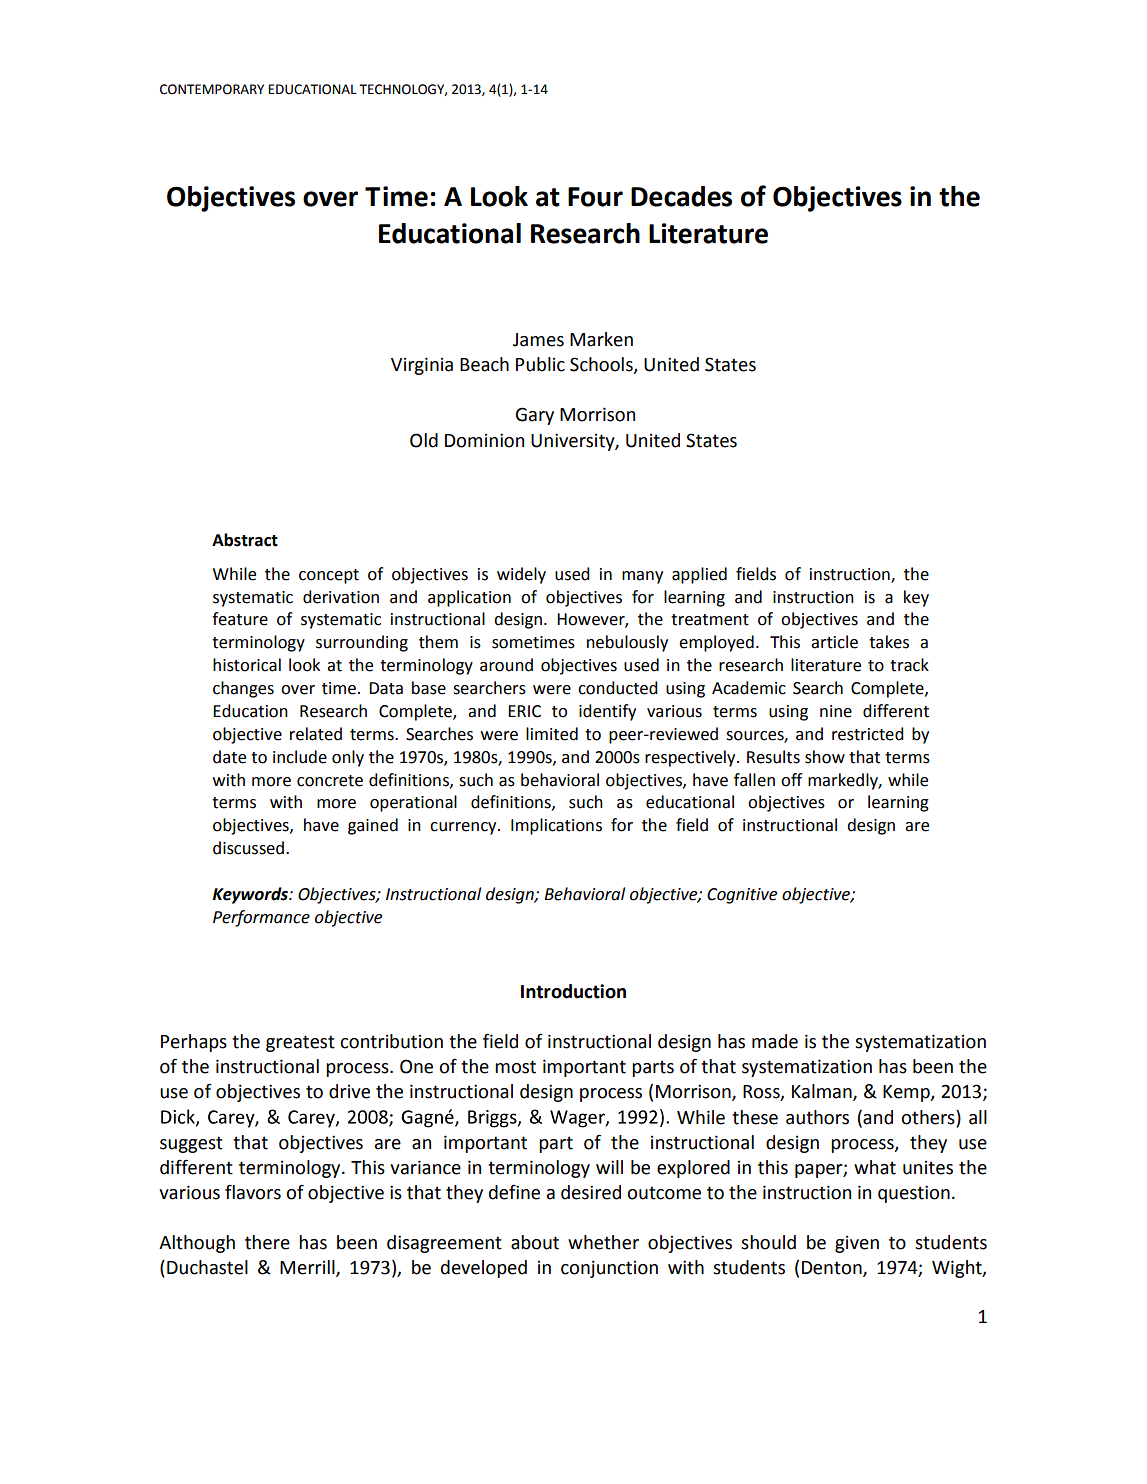 The height and width of the document is (1484, 1147). I want to click on about, so click(535, 1242).
